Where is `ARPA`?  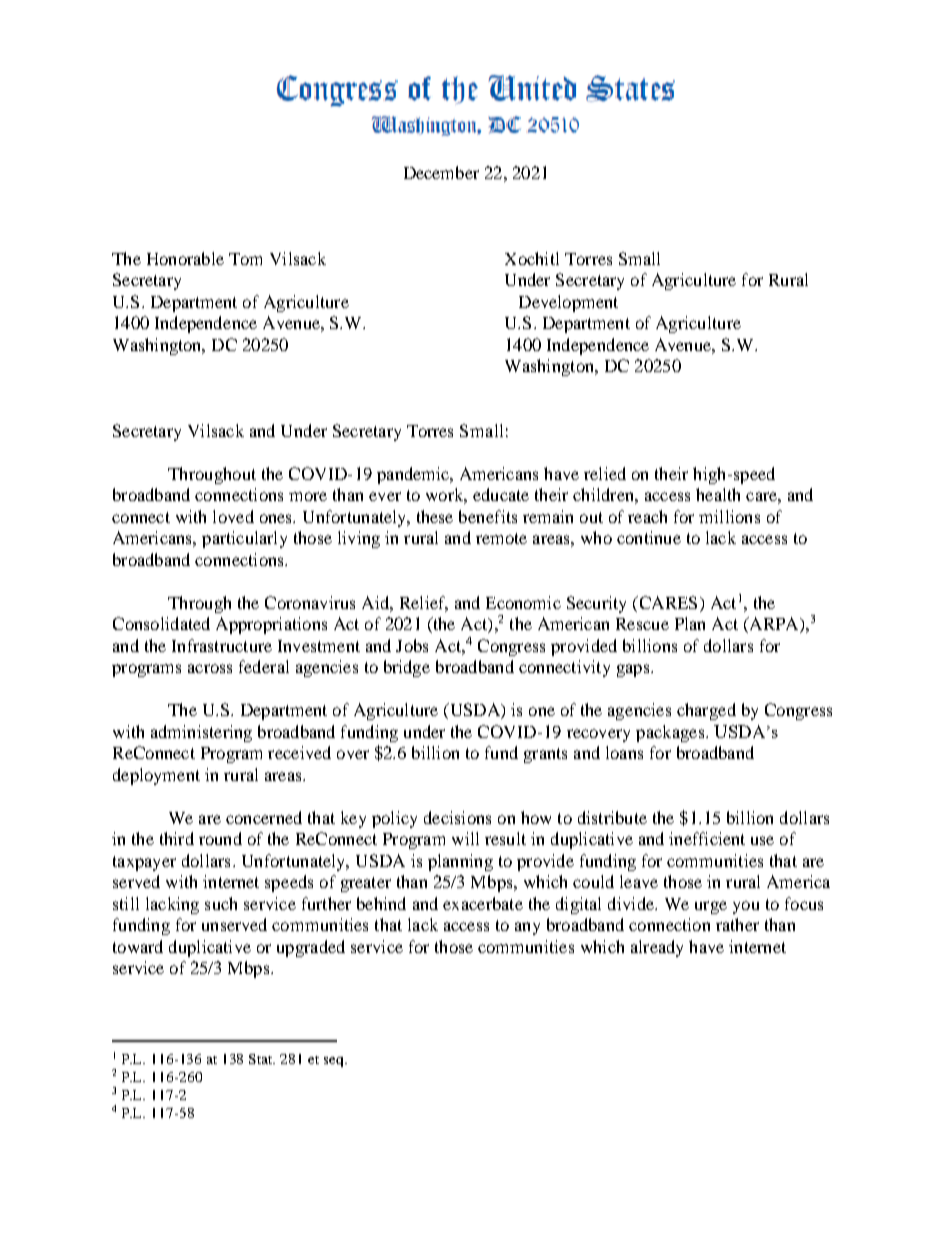
ARPA is located at coordinates (774, 625).
